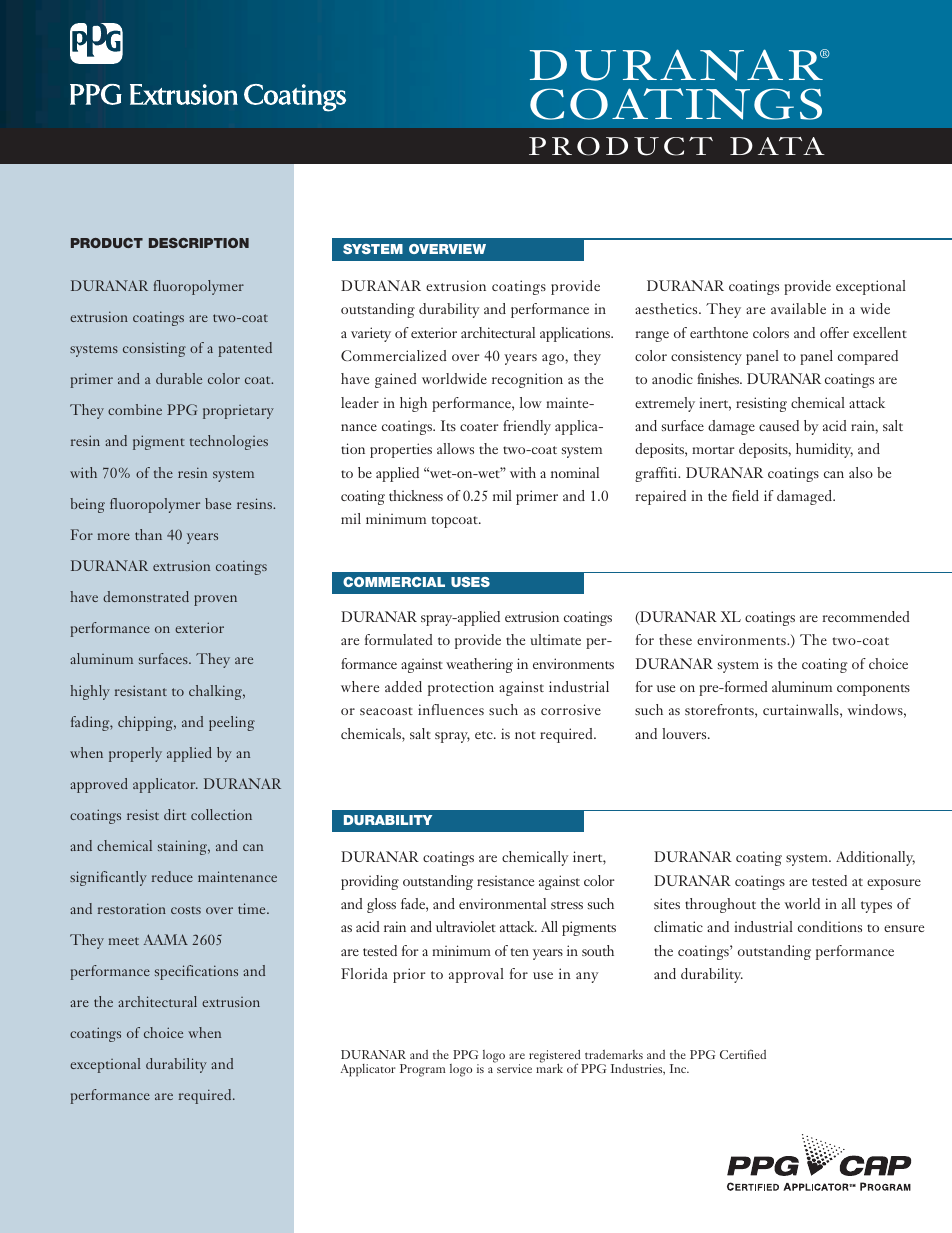  Describe the element at coordinates (166, 939) in the image. I see `AAMA` at that location.
